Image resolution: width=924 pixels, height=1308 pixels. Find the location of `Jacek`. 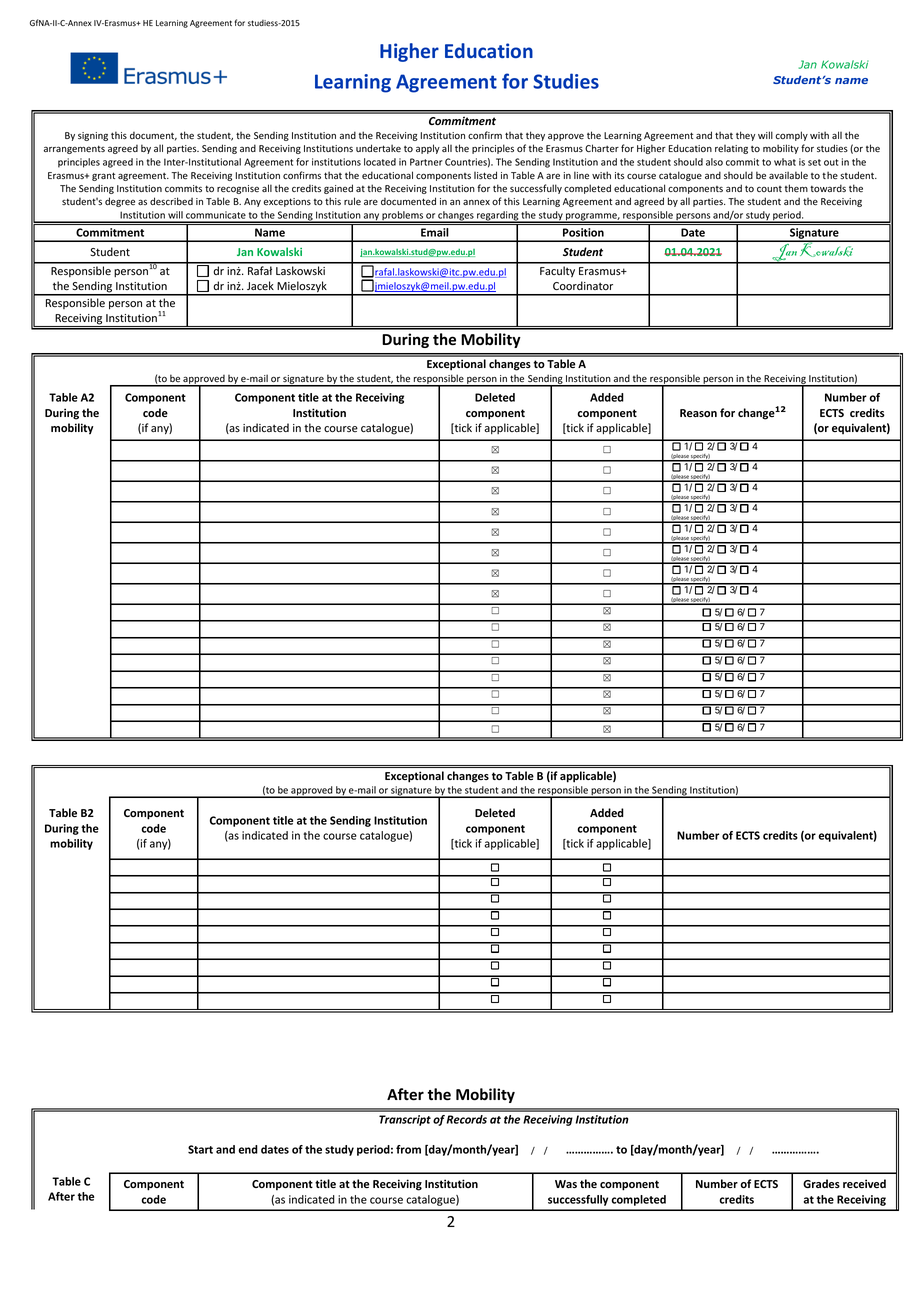

Jacek is located at coordinates (260, 285).
